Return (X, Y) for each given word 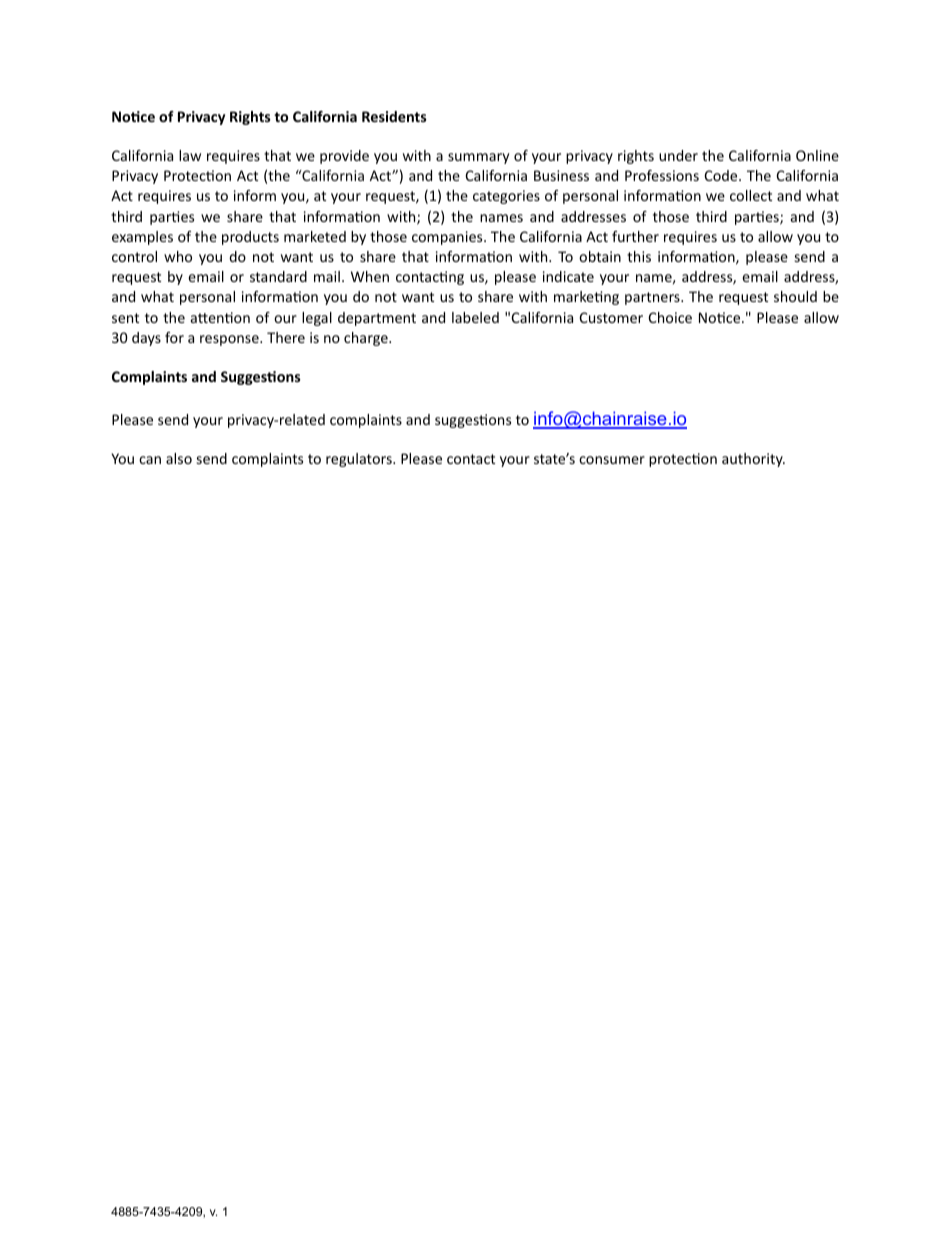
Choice (670, 317)
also (179, 458)
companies (448, 238)
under (678, 155)
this (639, 256)
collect (751, 195)
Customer (611, 317)
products (250, 238)
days (146, 339)
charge (367, 339)
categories (506, 197)
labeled (475, 317)
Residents (394, 116)
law (190, 155)
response (230, 340)
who (178, 256)
